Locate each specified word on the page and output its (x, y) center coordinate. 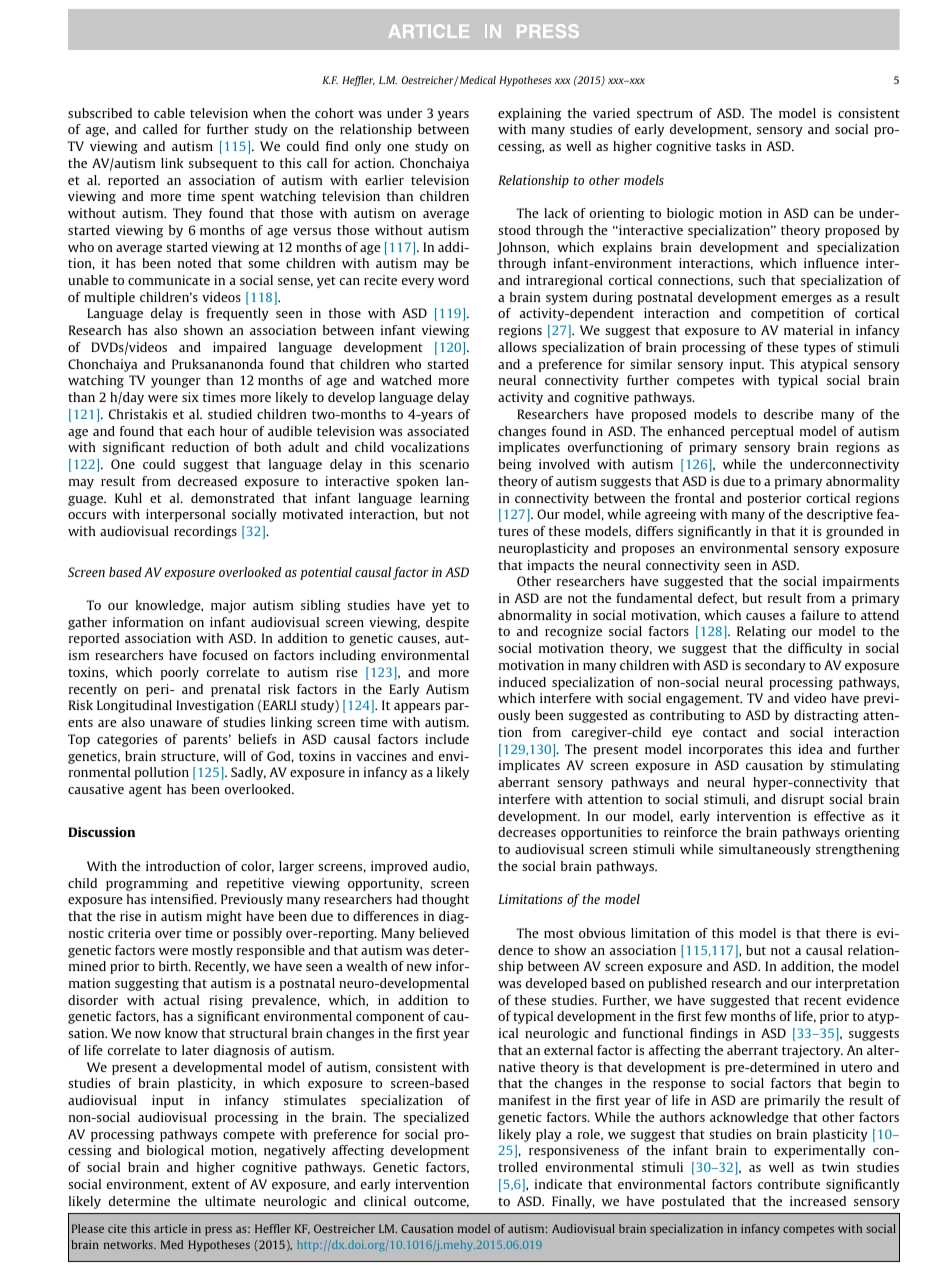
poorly (180, 673)
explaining (529, 114)
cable (169, 113)
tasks (731, 146)
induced (522, 682)
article (170, 1228)
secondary (775, 666)
